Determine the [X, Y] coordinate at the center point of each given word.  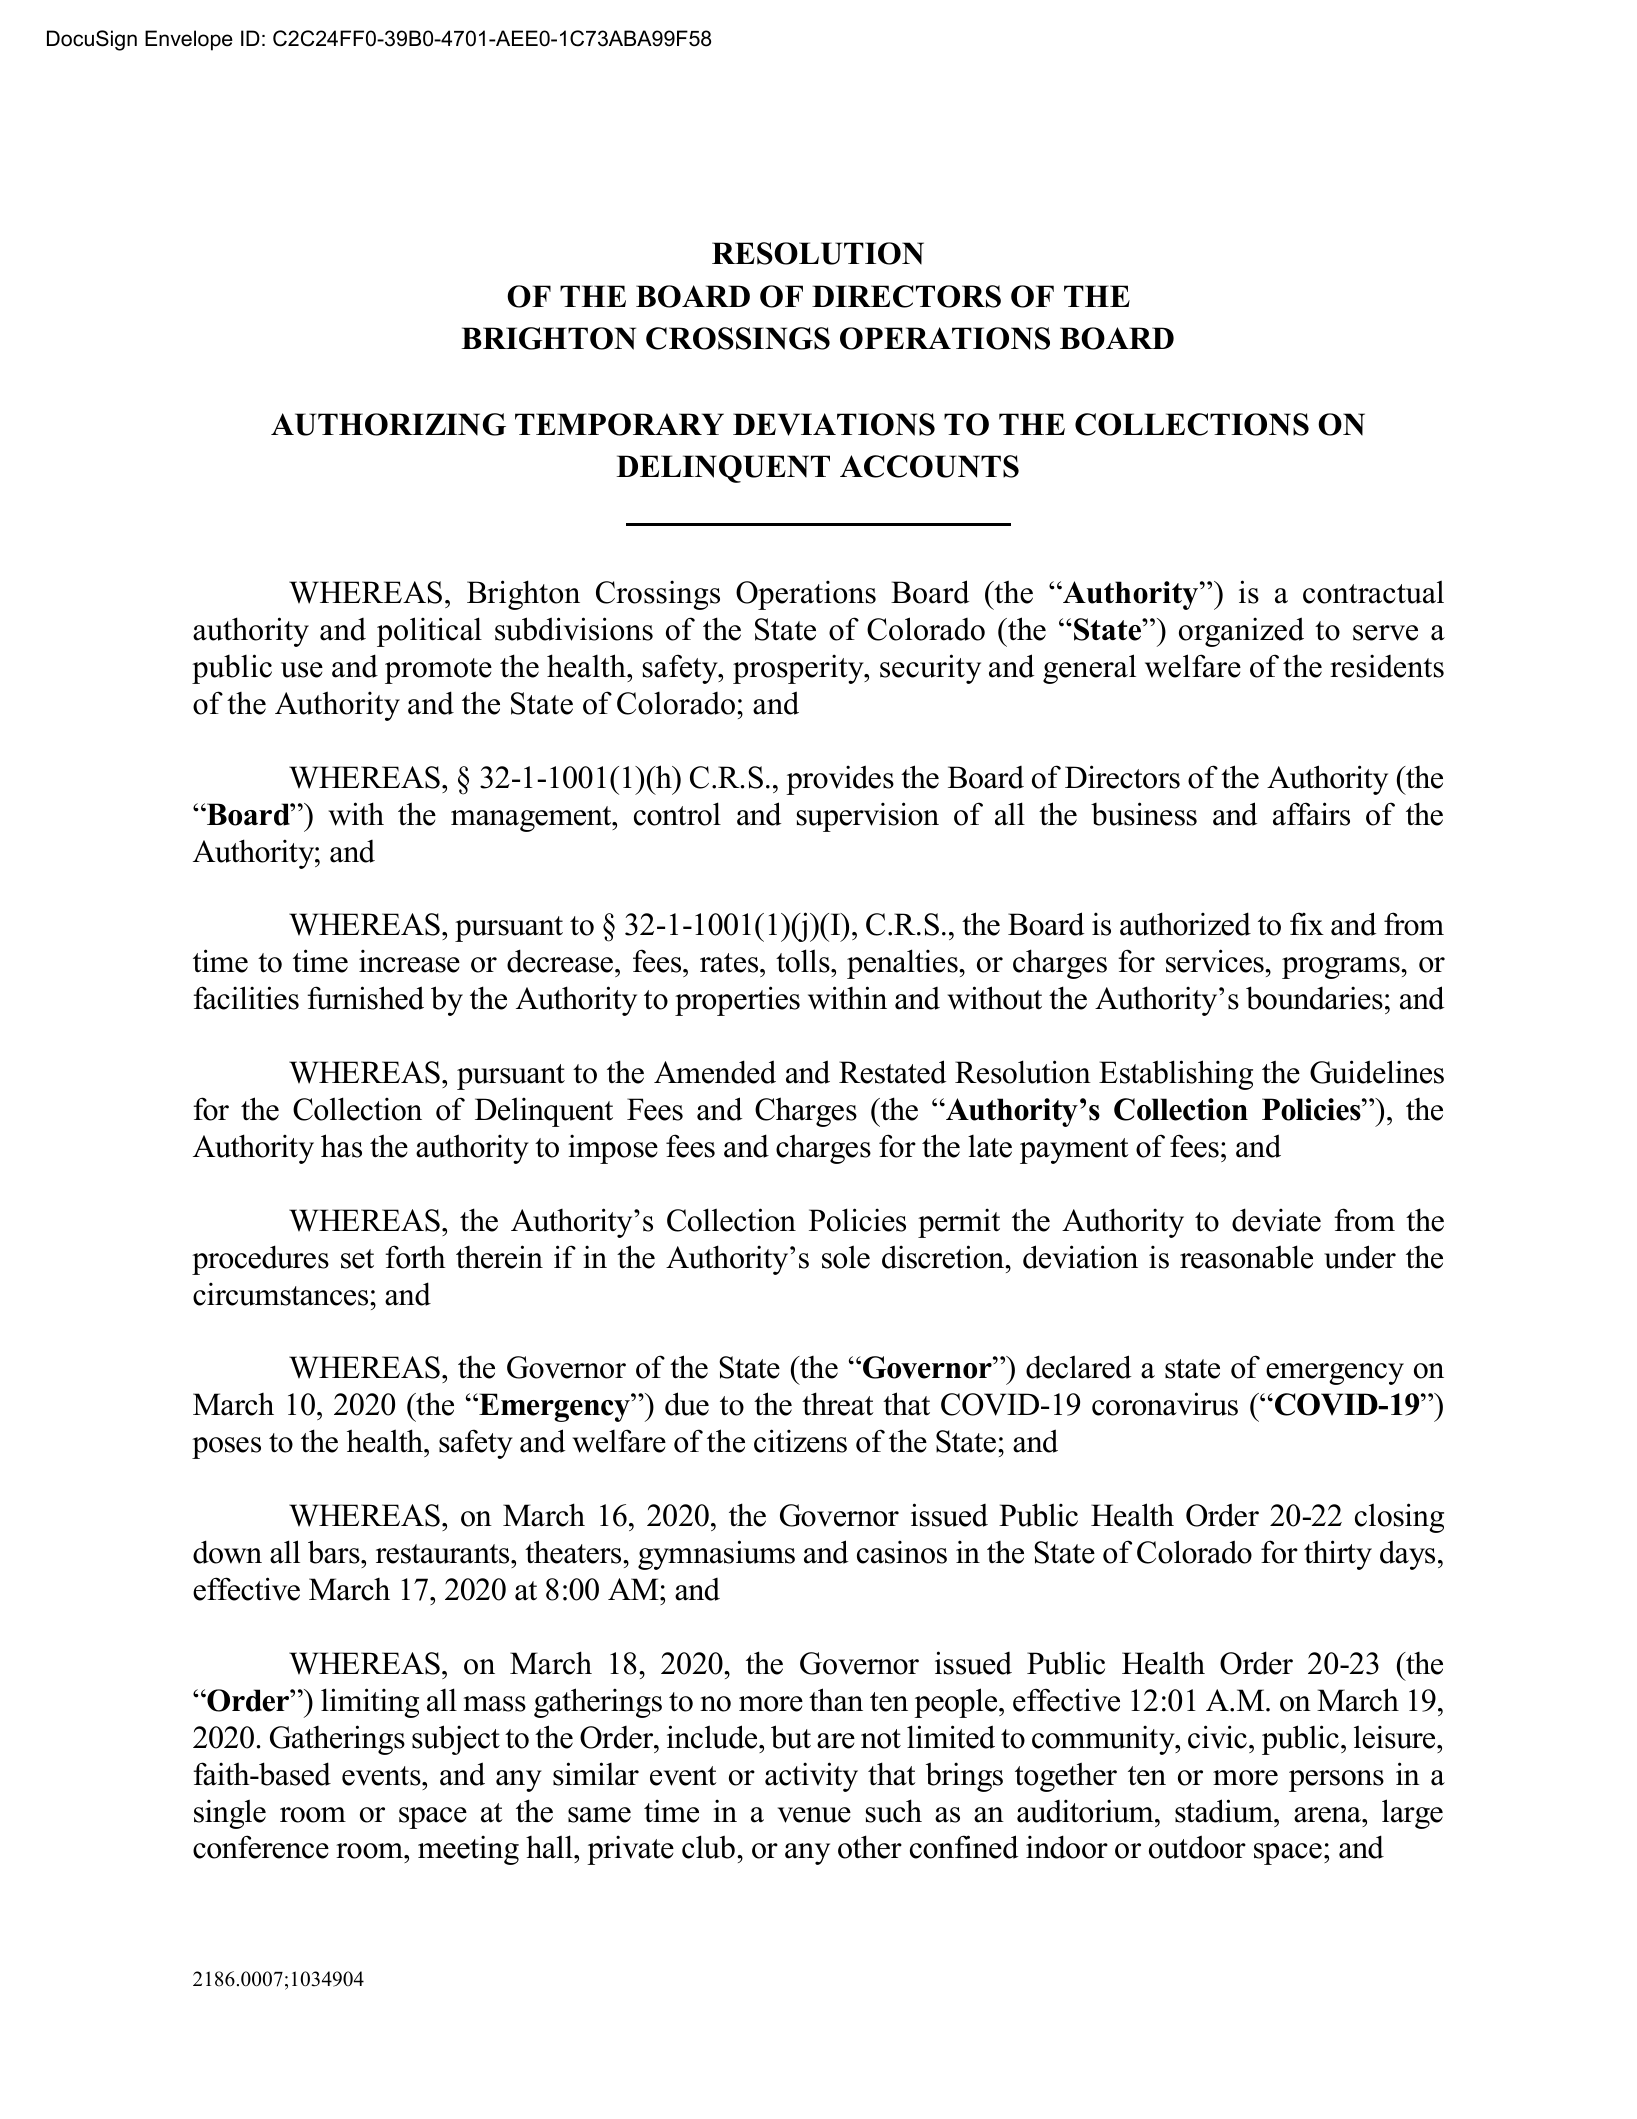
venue [814, 1815]
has [341, 1146]
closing [1399, 1518]
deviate [1276, 1220]
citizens [800, 1441]
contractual [1373, 592]
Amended [715, 1072]
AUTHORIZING [388, 424]
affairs [1311, 814]
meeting [468, 1850]
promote [438, 671]
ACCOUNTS [929, 466]
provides [840, 780]
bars [335, 1552]
